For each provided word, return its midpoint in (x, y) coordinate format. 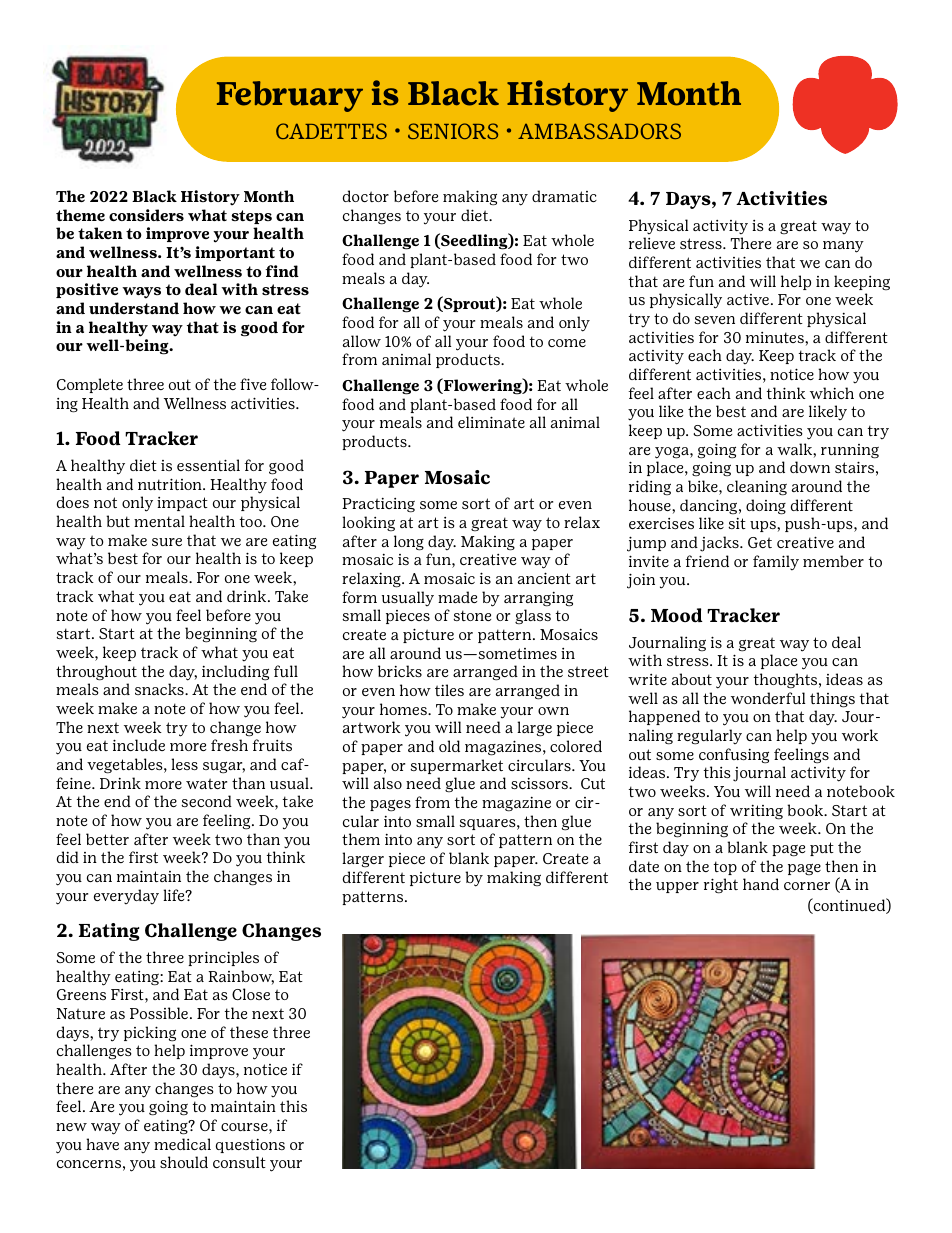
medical (182, 1144)
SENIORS (453, 131)
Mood (677, 615)
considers (146, 215)
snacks (160, 689)
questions (250, 1146)
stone (472, 615)
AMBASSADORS (599, 131)
